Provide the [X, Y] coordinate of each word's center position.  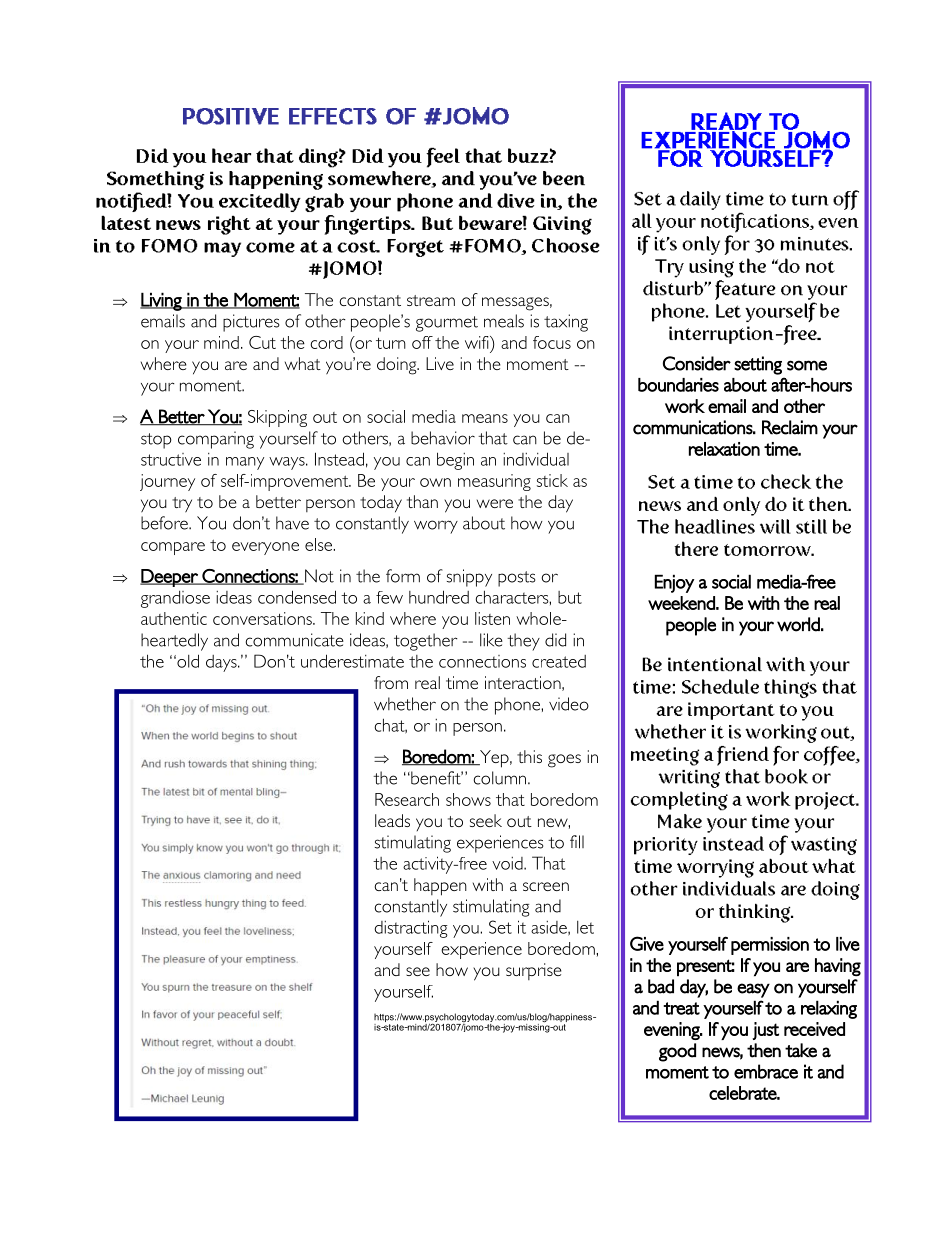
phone [518, 706]
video [569, 704]
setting [758, 365]
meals [504, 321]
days [222, 663]
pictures [251, 323]
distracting [411, 929]
